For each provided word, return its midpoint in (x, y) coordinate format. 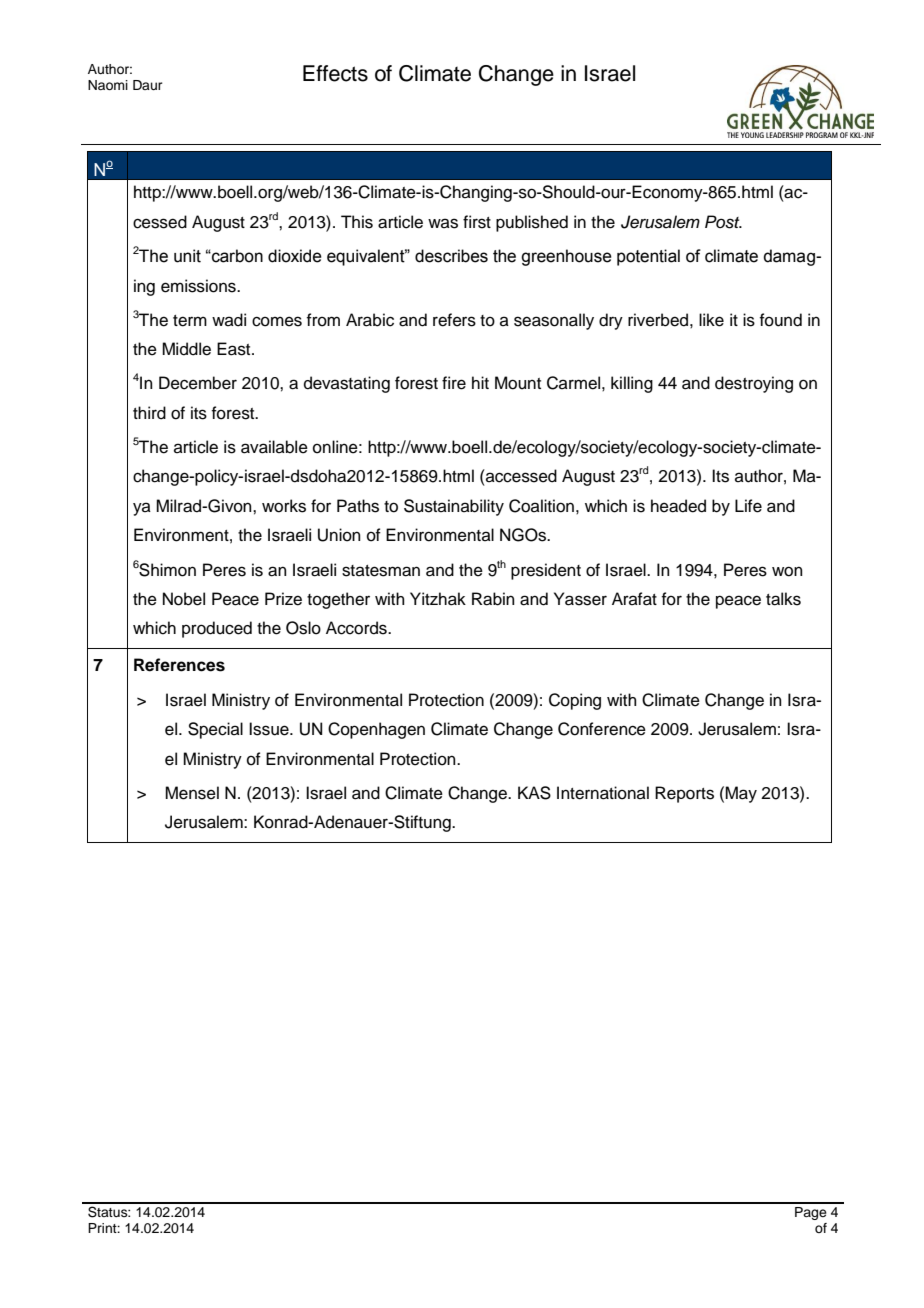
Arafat (634, 599)
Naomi (108, 85)
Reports (684, 794)
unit (187, 256)
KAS (534, 793)
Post (723, 222)
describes (451, 256)
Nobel (184, 599)
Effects (335, 73)
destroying (754, 384)
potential (648, 257)
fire (454, 383)
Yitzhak (438, 599)
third (149, 413)
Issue (270, 729)
